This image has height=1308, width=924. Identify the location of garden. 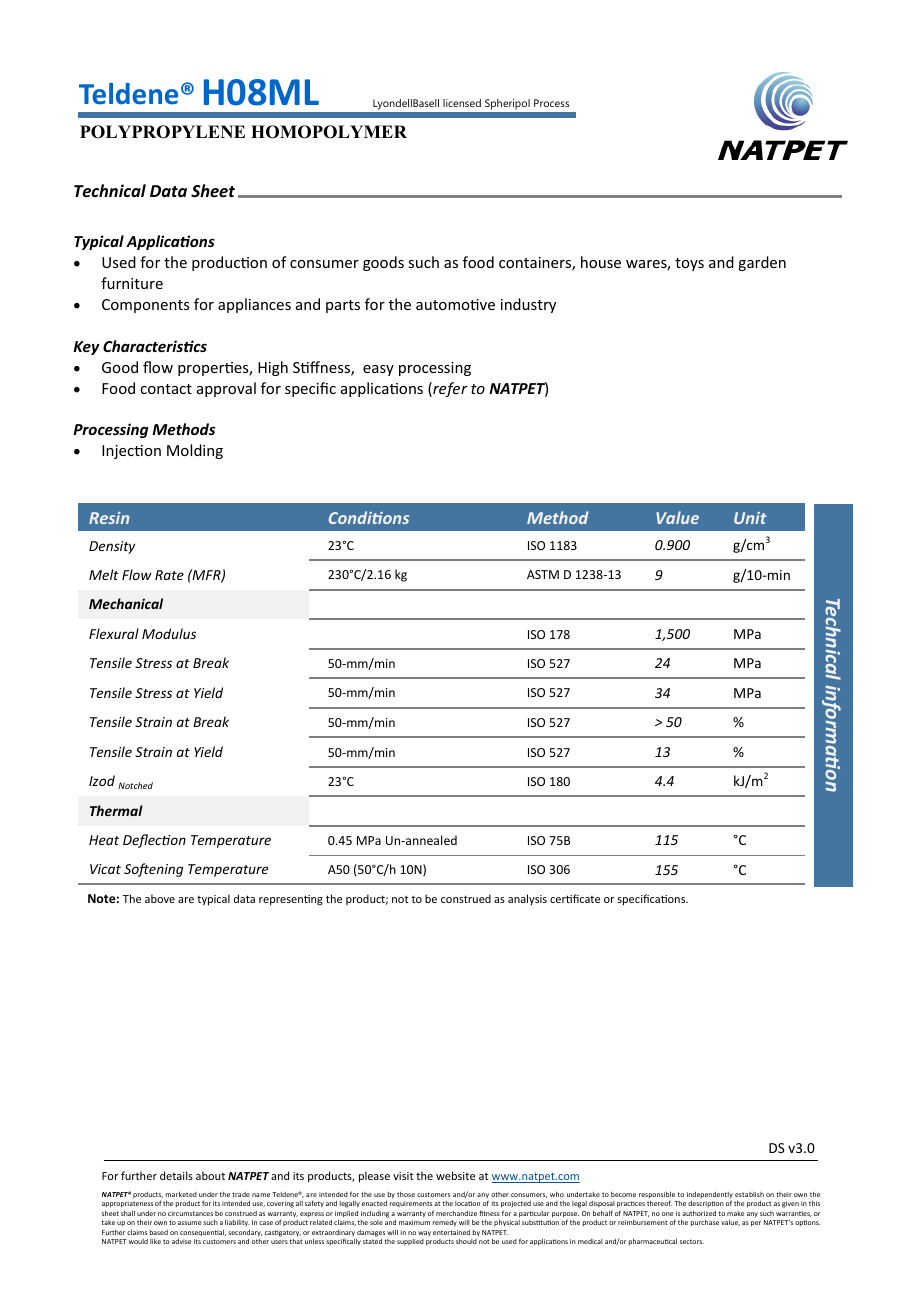
(762, 263).
